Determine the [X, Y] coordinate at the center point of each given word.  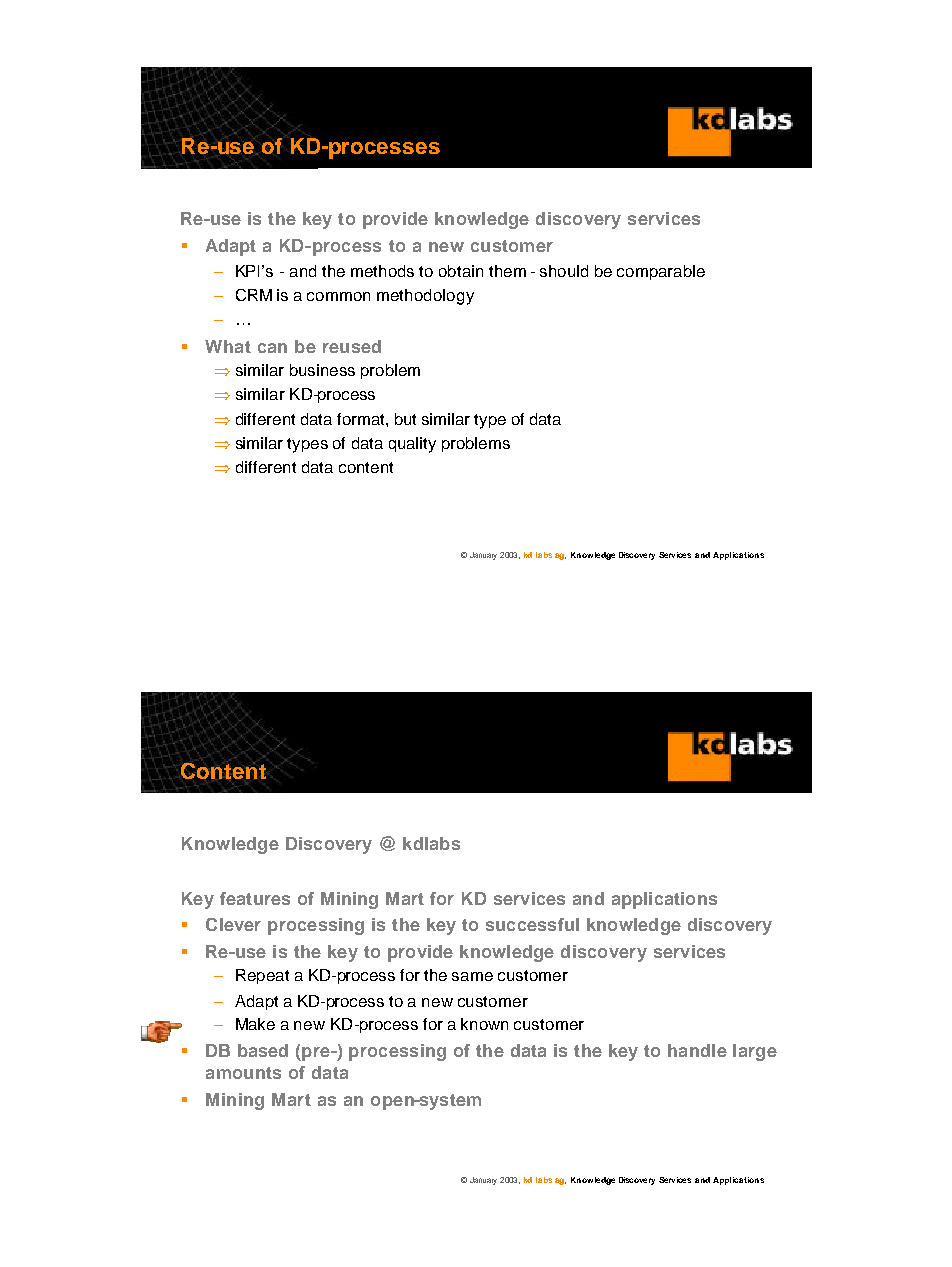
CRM [254, 295]
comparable [661, 272]
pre [316, 1054]
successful [532, 924]
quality [412, 445]
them [507, 271]
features [255, 898]
